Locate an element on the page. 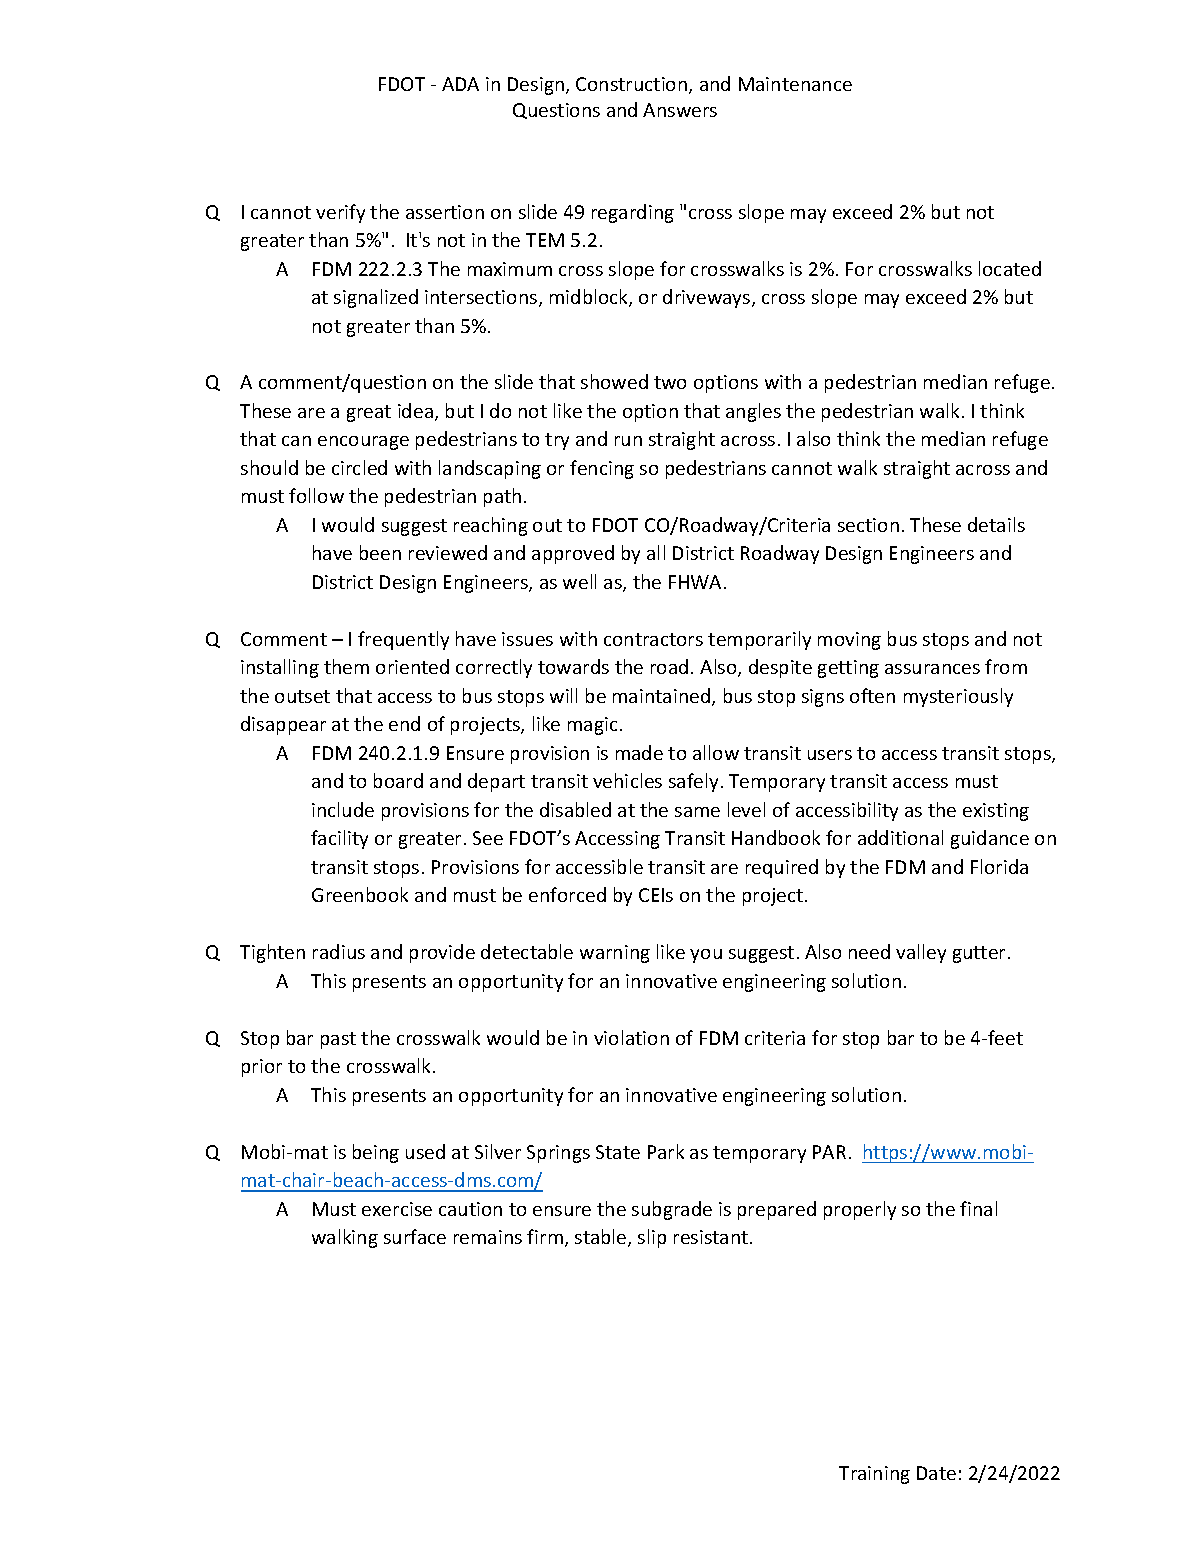  contractors is located at coordinates (653, 639).
